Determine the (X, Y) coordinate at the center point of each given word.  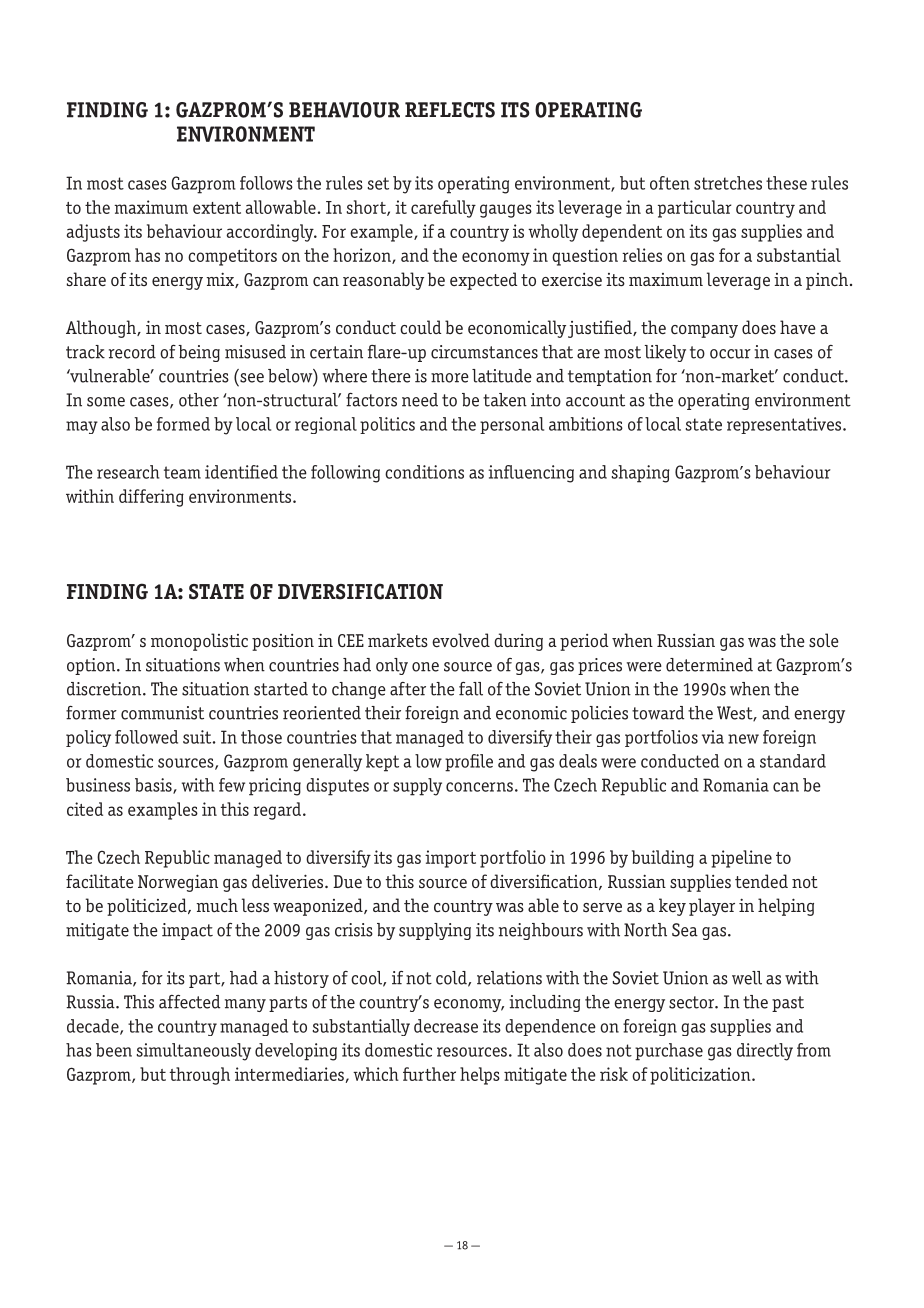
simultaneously (194, 1052)
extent (217, 208)
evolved (461, 640)
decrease (446, 1026)
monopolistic (199, 642)
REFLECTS (450, 110)
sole (824, 640)
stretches (728, 183)
